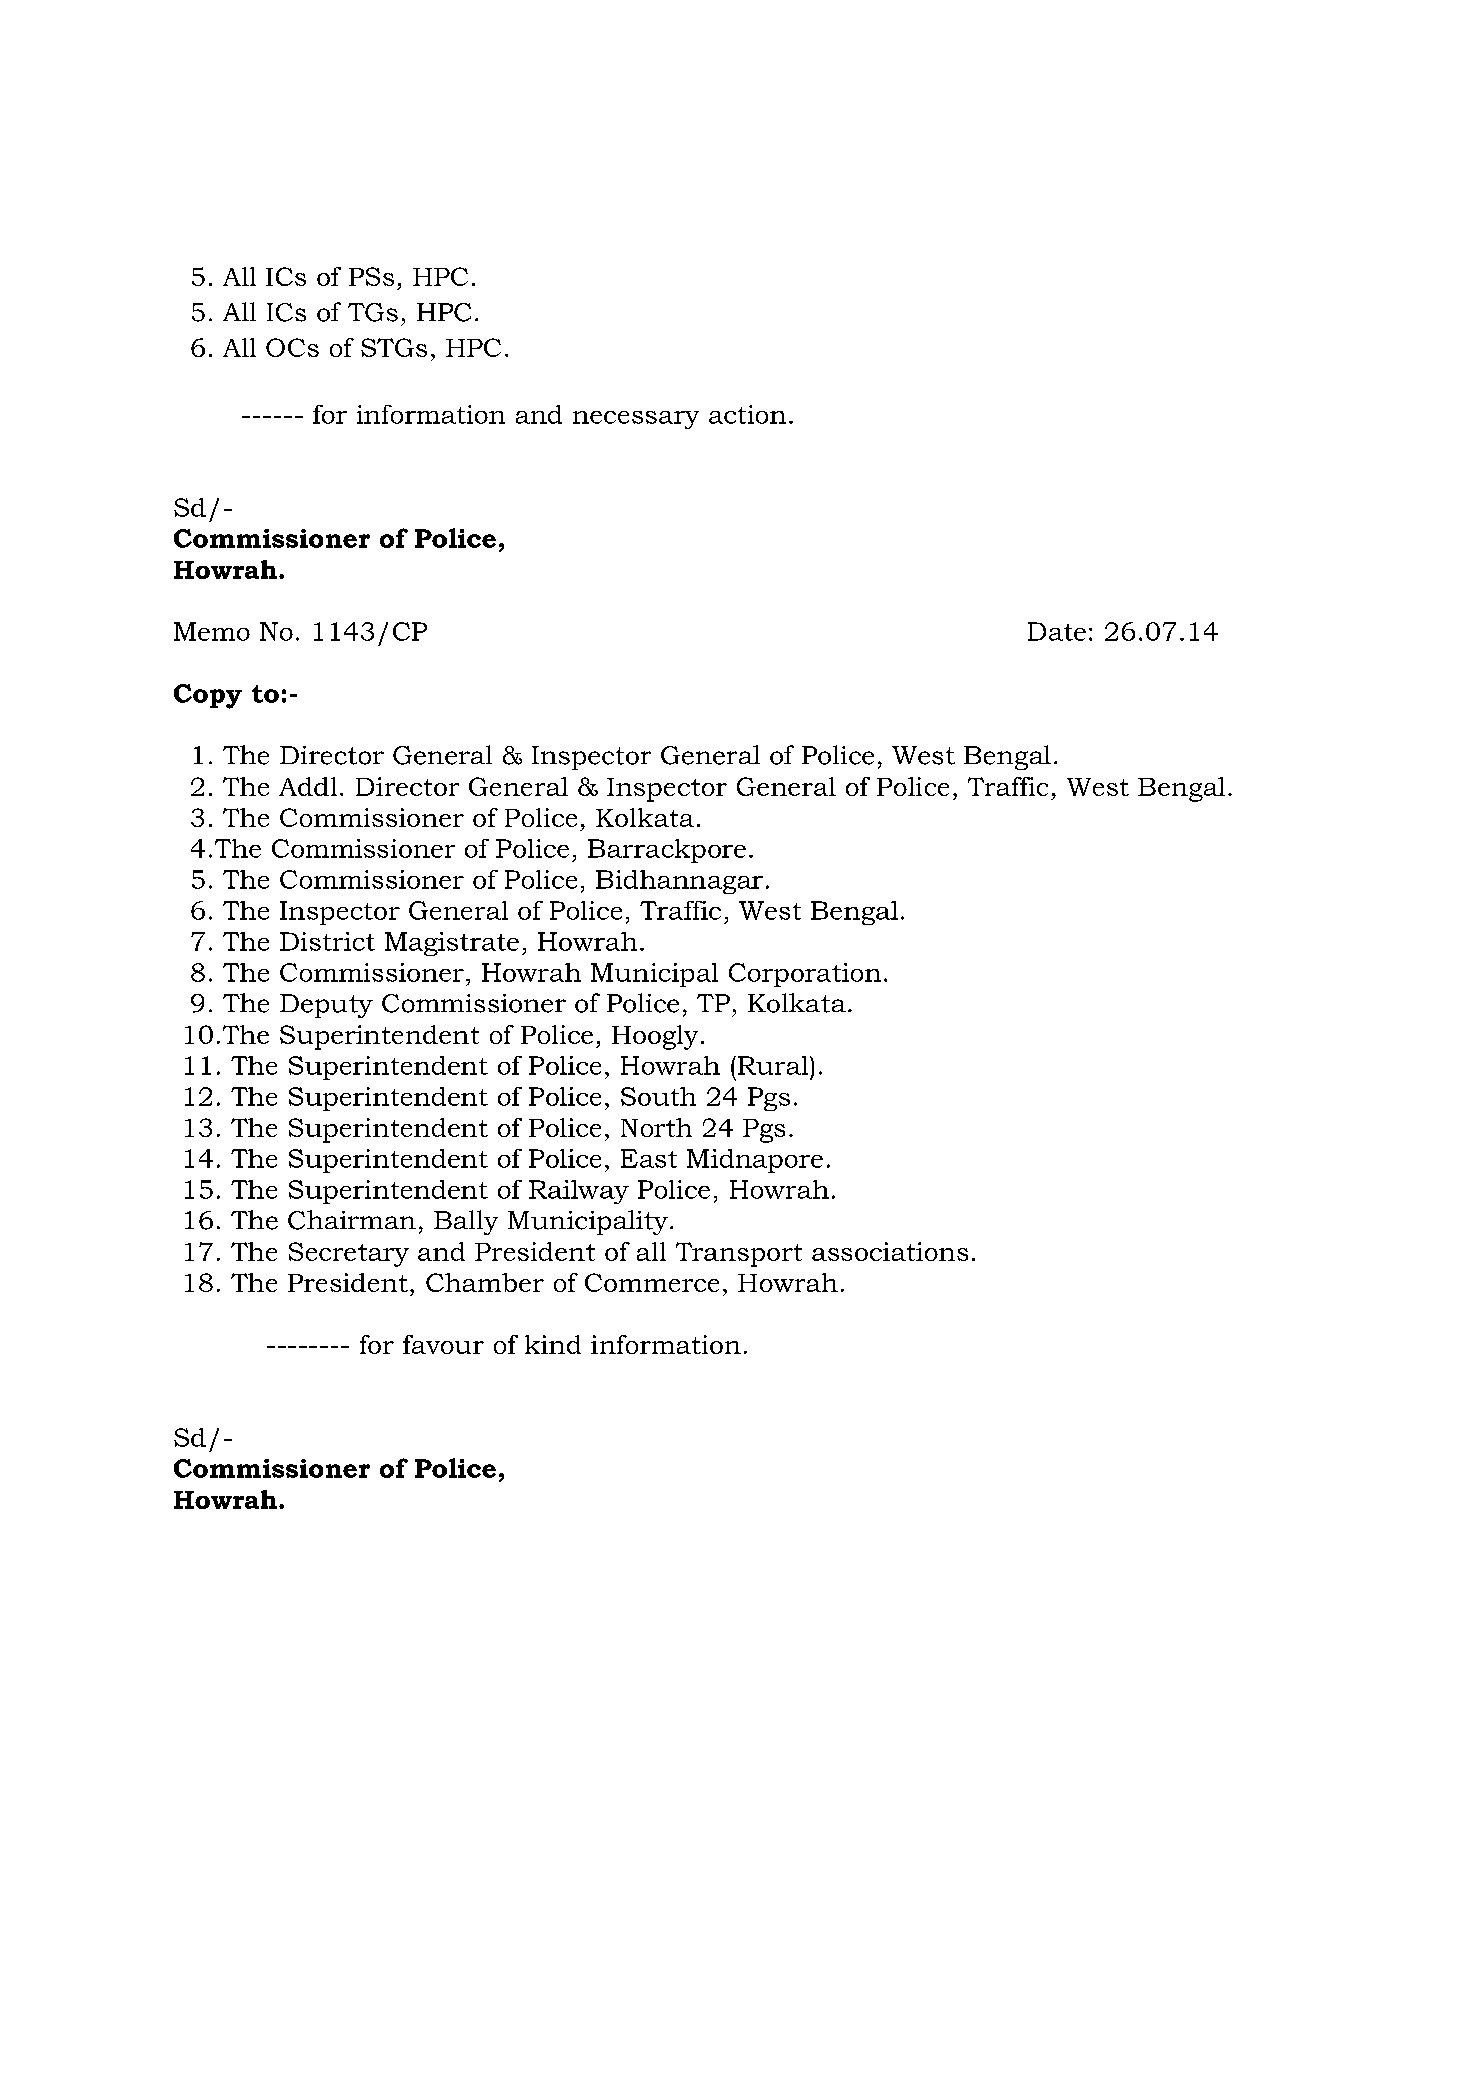 This screenshot has width=1467, height=2077. I want to click on Secretary, so click(349, 1254).
